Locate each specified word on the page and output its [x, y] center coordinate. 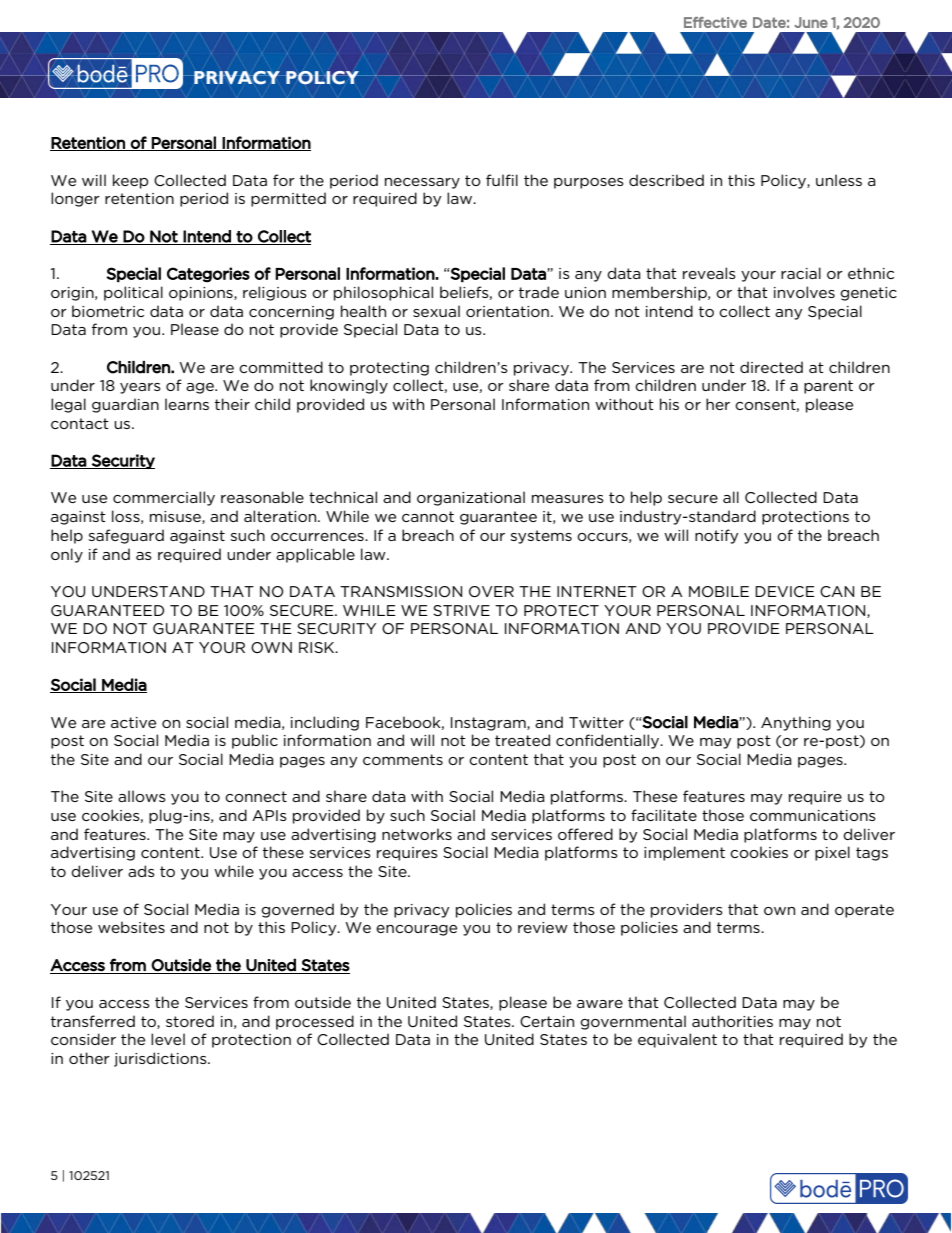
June [811, 22]
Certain [547, 1021]
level [168, 1039]
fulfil [502, 180]
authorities [732, 1021]
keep [130, 181]
